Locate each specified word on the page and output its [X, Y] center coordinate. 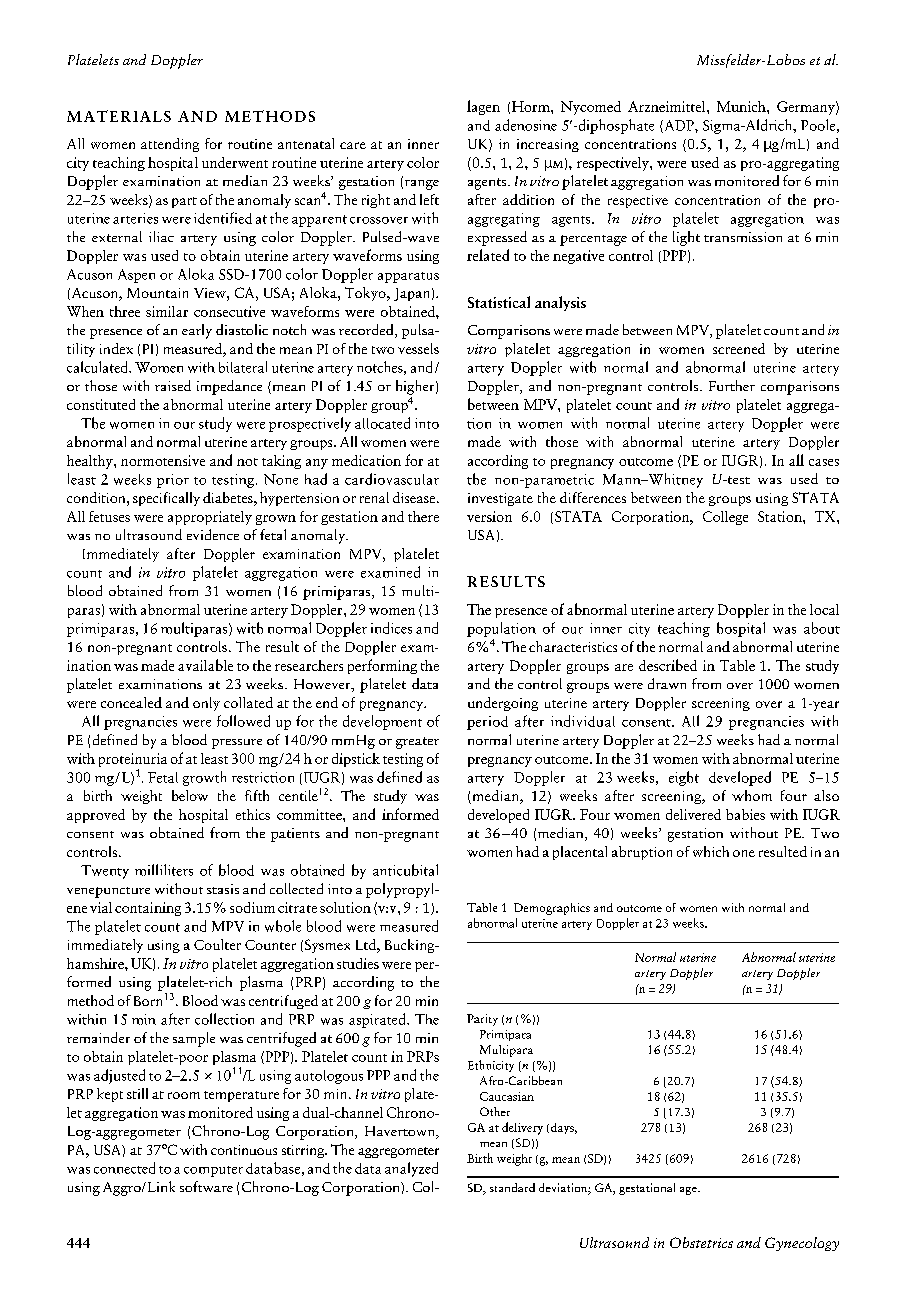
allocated [382, 423]
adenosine [526, 125]
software [206, 1186]
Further [732, 385]
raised [173, 385]
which [711, 851]
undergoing [503, 704]
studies [358, 963]
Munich [742, 106]
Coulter [217, 944]
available [205, 665]
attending [170, 145]
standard [512, 1187]
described [668, 665]
